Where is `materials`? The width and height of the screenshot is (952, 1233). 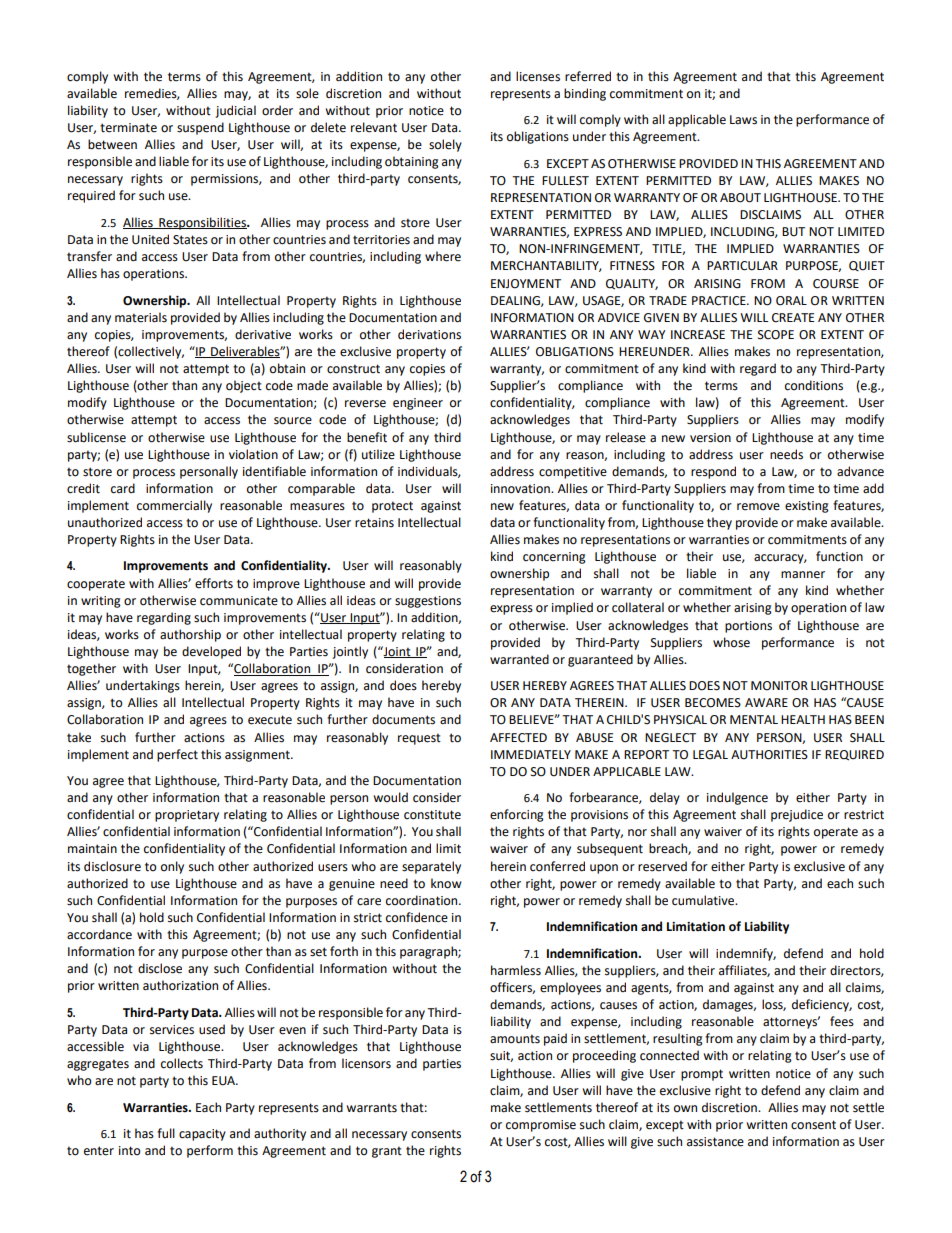
materials is located at coordinates (141, 317).
